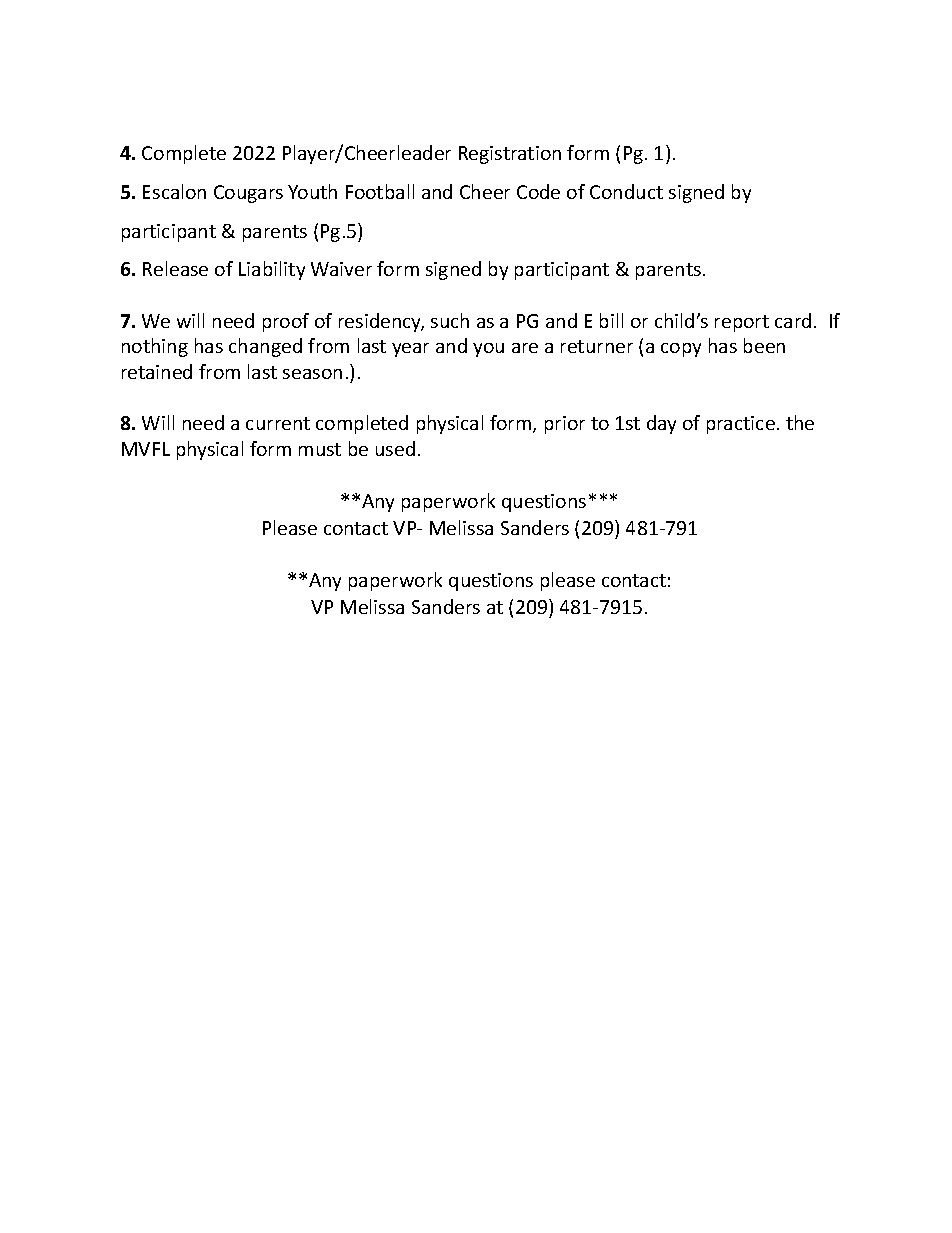 The width and height of the screenshot is (952, 1233). What do you see at coordinates (450, 320) in the screenshot?
I see `such` at bounding box center [450, 320].
